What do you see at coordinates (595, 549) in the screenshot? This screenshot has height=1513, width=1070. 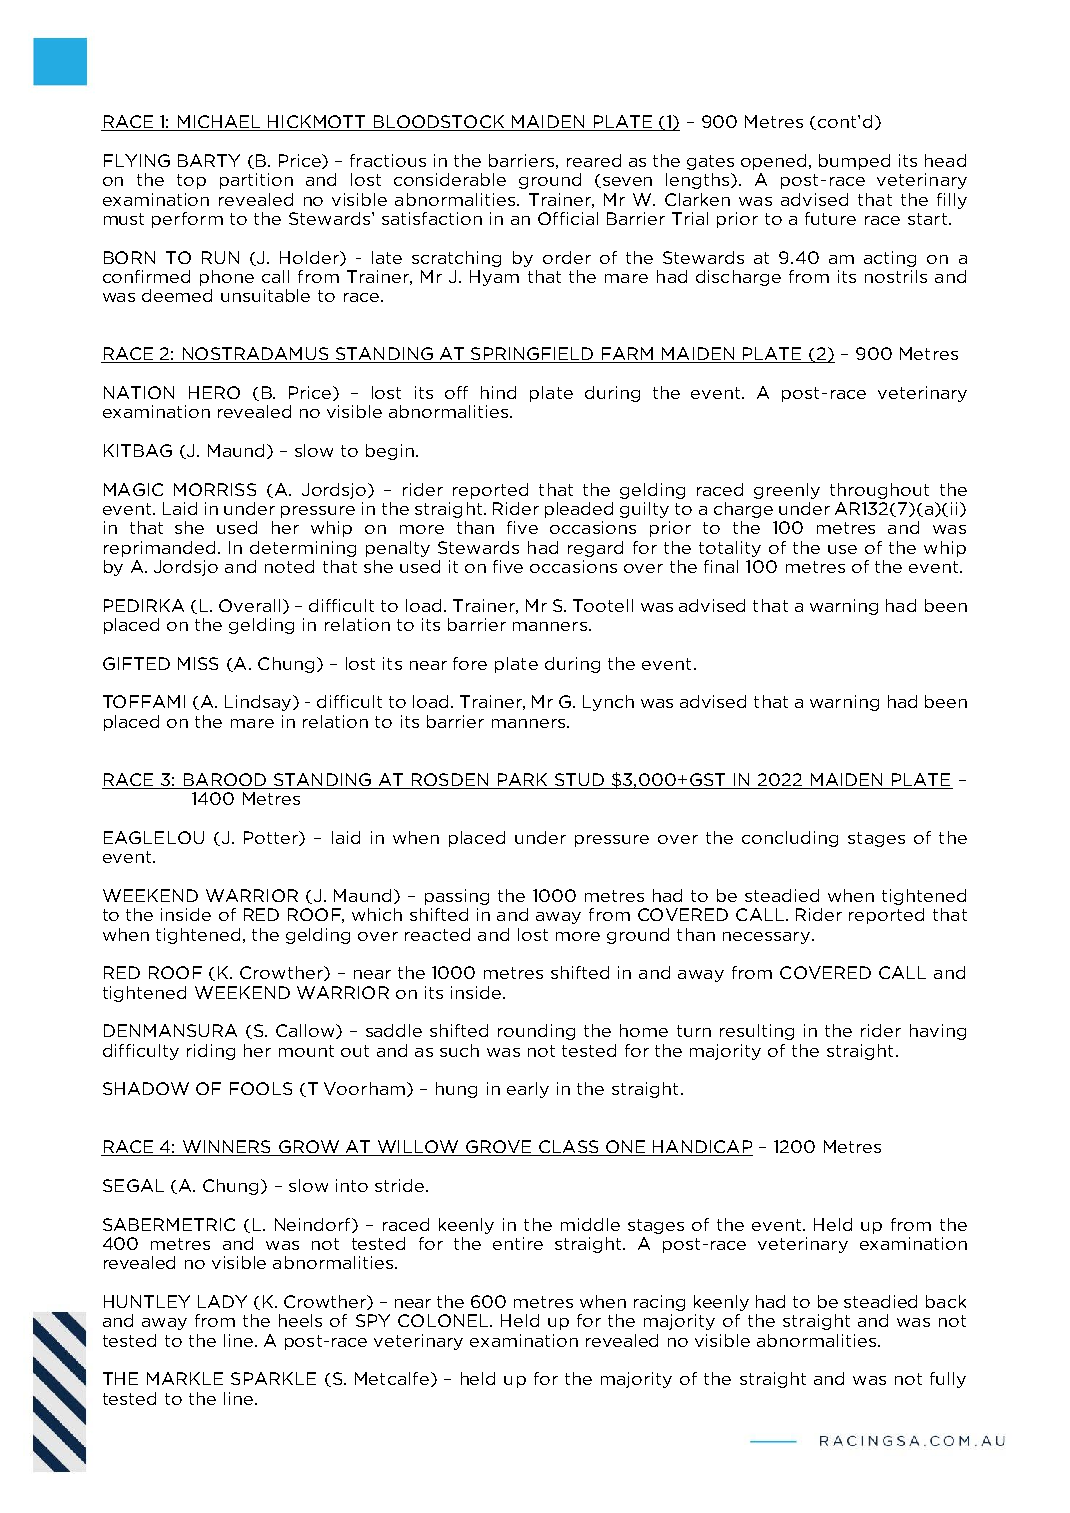 I see `regard` at bounding box center [595, 549].
